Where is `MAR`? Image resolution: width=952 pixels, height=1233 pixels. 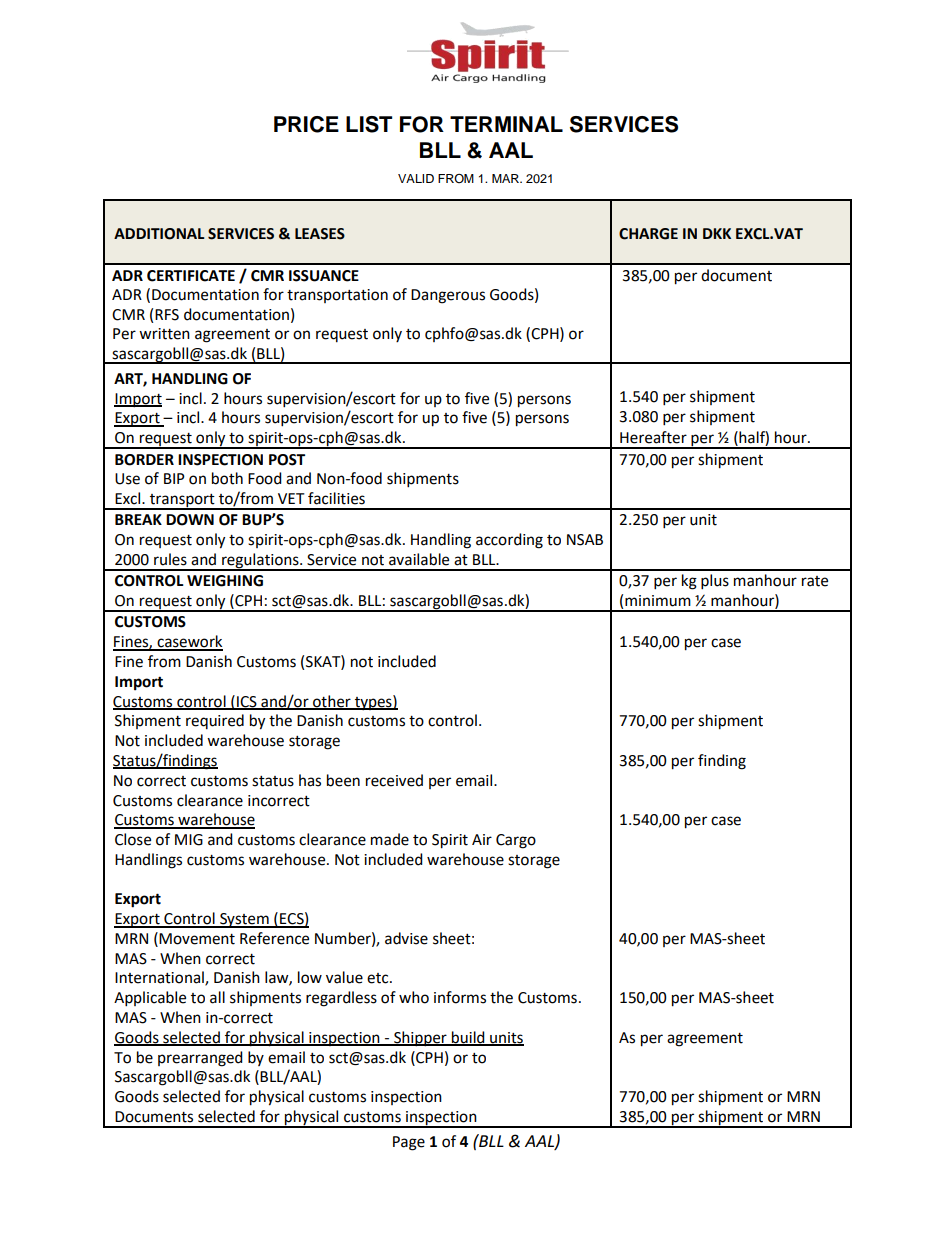
MAR is located at coordinates (506, 178).
